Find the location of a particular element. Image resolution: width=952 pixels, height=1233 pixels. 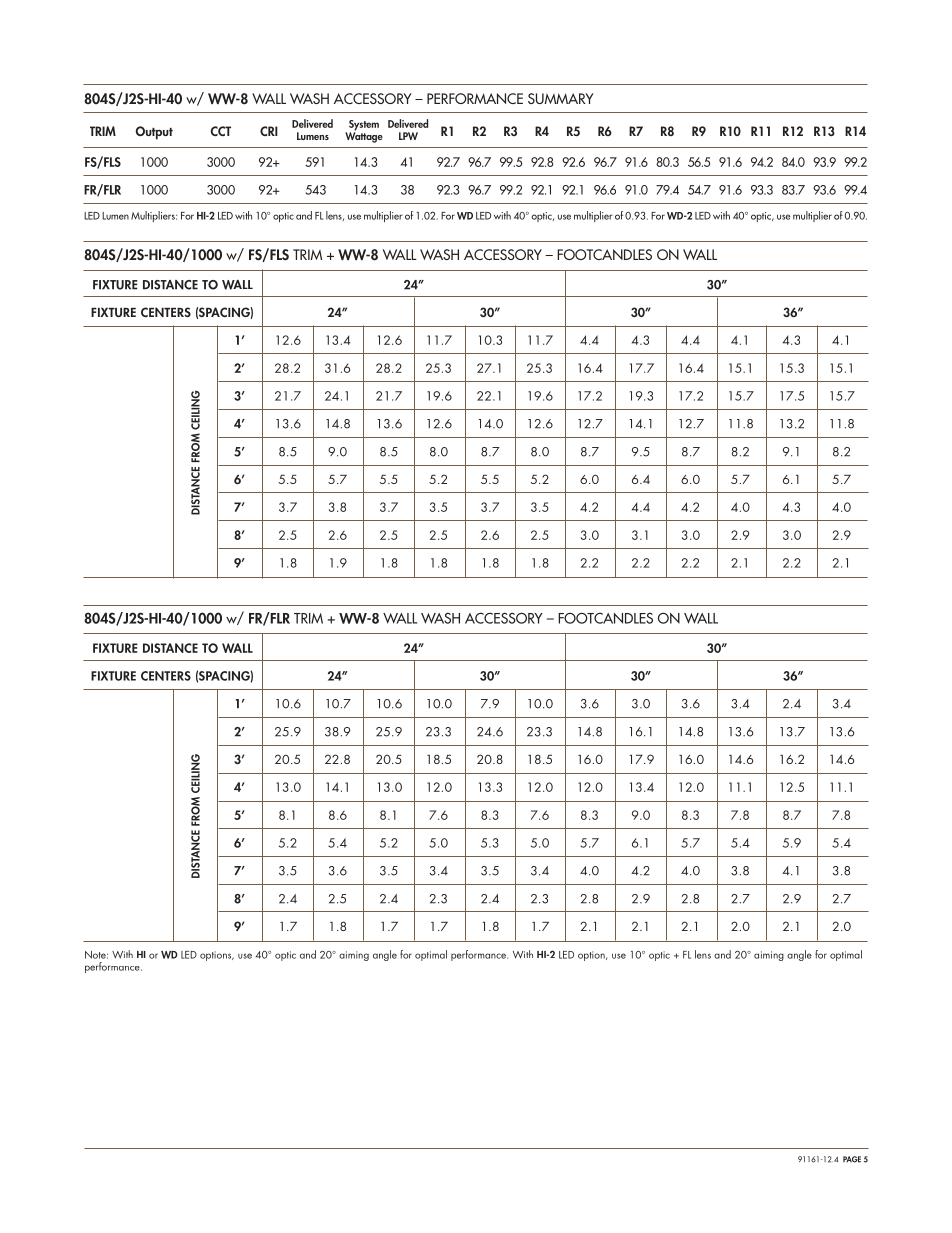

System is located at coordinates (364, 126).
